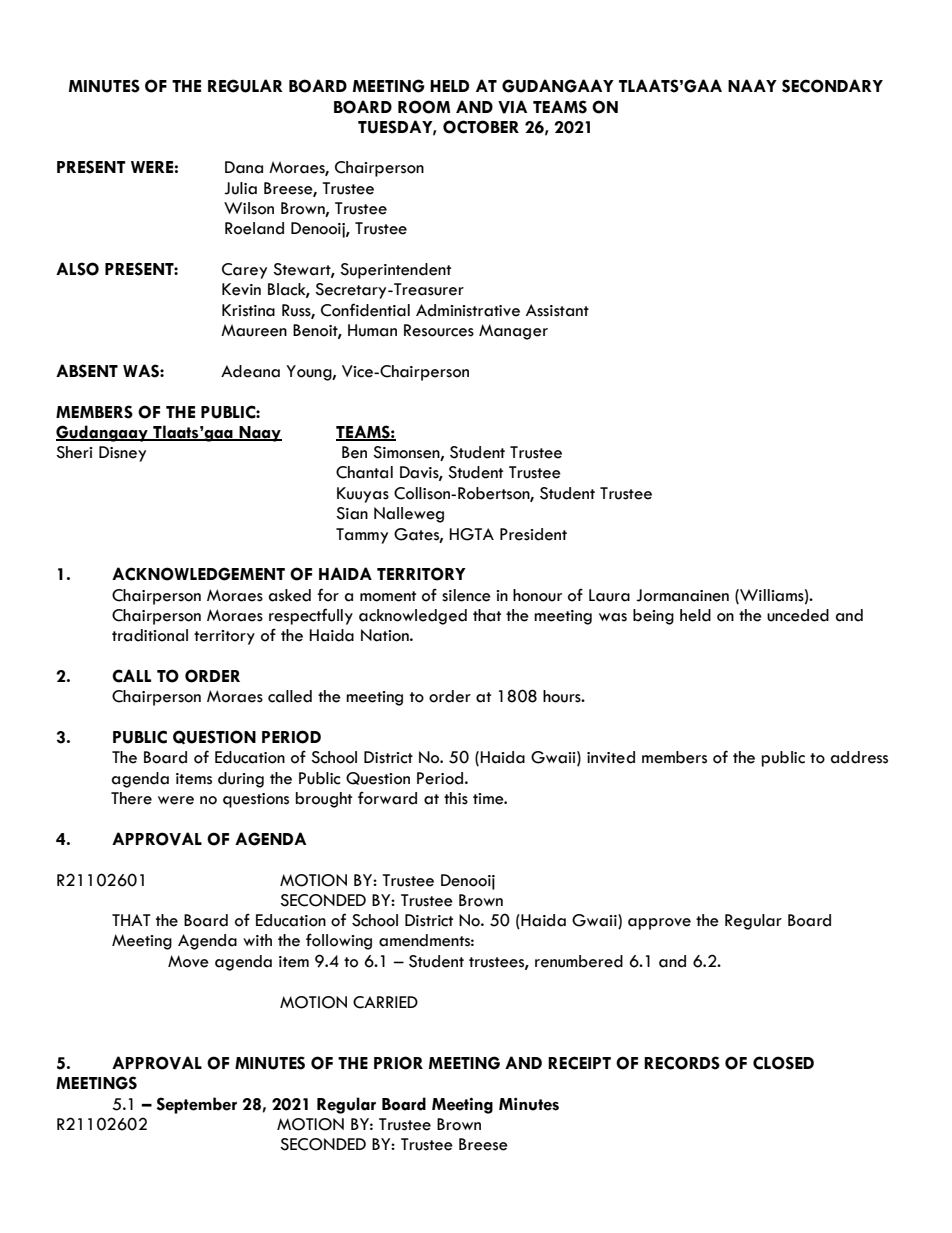 This screenshot has width=952, height=1233. What do you see at coordinates (653, 617) in the screenshot?
I see `being` at bounding box center [653, 617].
